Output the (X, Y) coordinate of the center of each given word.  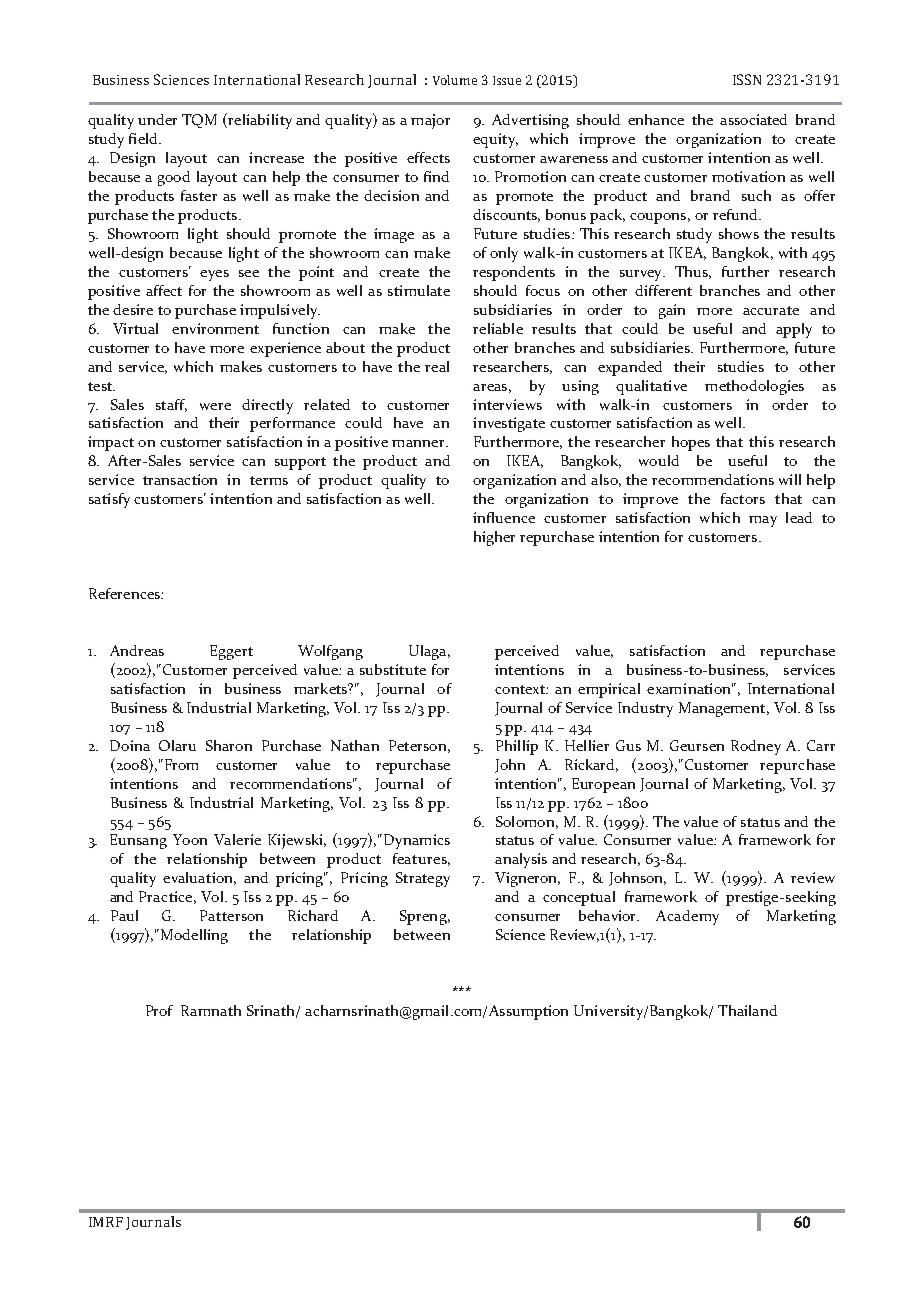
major (430, 121)
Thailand (747, 1010)
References (125, 593)
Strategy (423, 879)
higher (494, 538)
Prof (159, 1010)
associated (753, 119)
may (763, 521)
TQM (199, 121)
